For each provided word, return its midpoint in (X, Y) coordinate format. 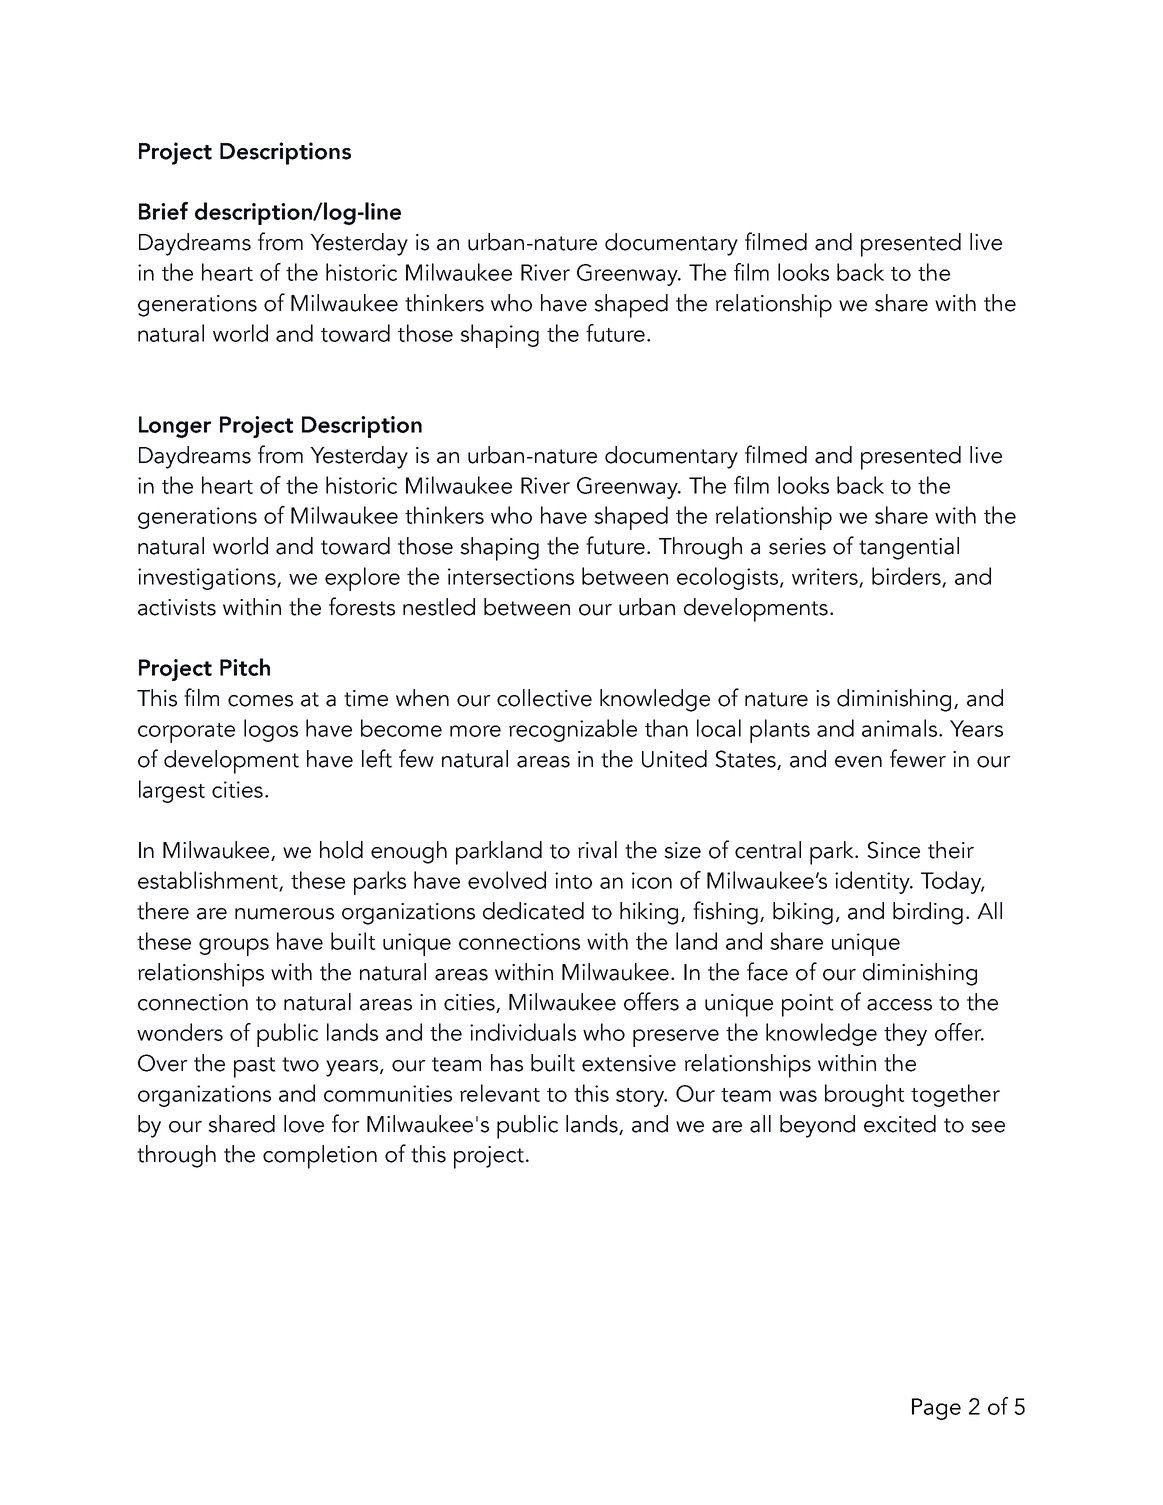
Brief (163, 211)
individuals (523, 1032)
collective (544, 698)
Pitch (245, 667)
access (899, 1005)
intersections (511, 576)
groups (234, 947)
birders (907, 577)
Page (936, 1409)
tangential (909, 548)
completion (320, 1157)
